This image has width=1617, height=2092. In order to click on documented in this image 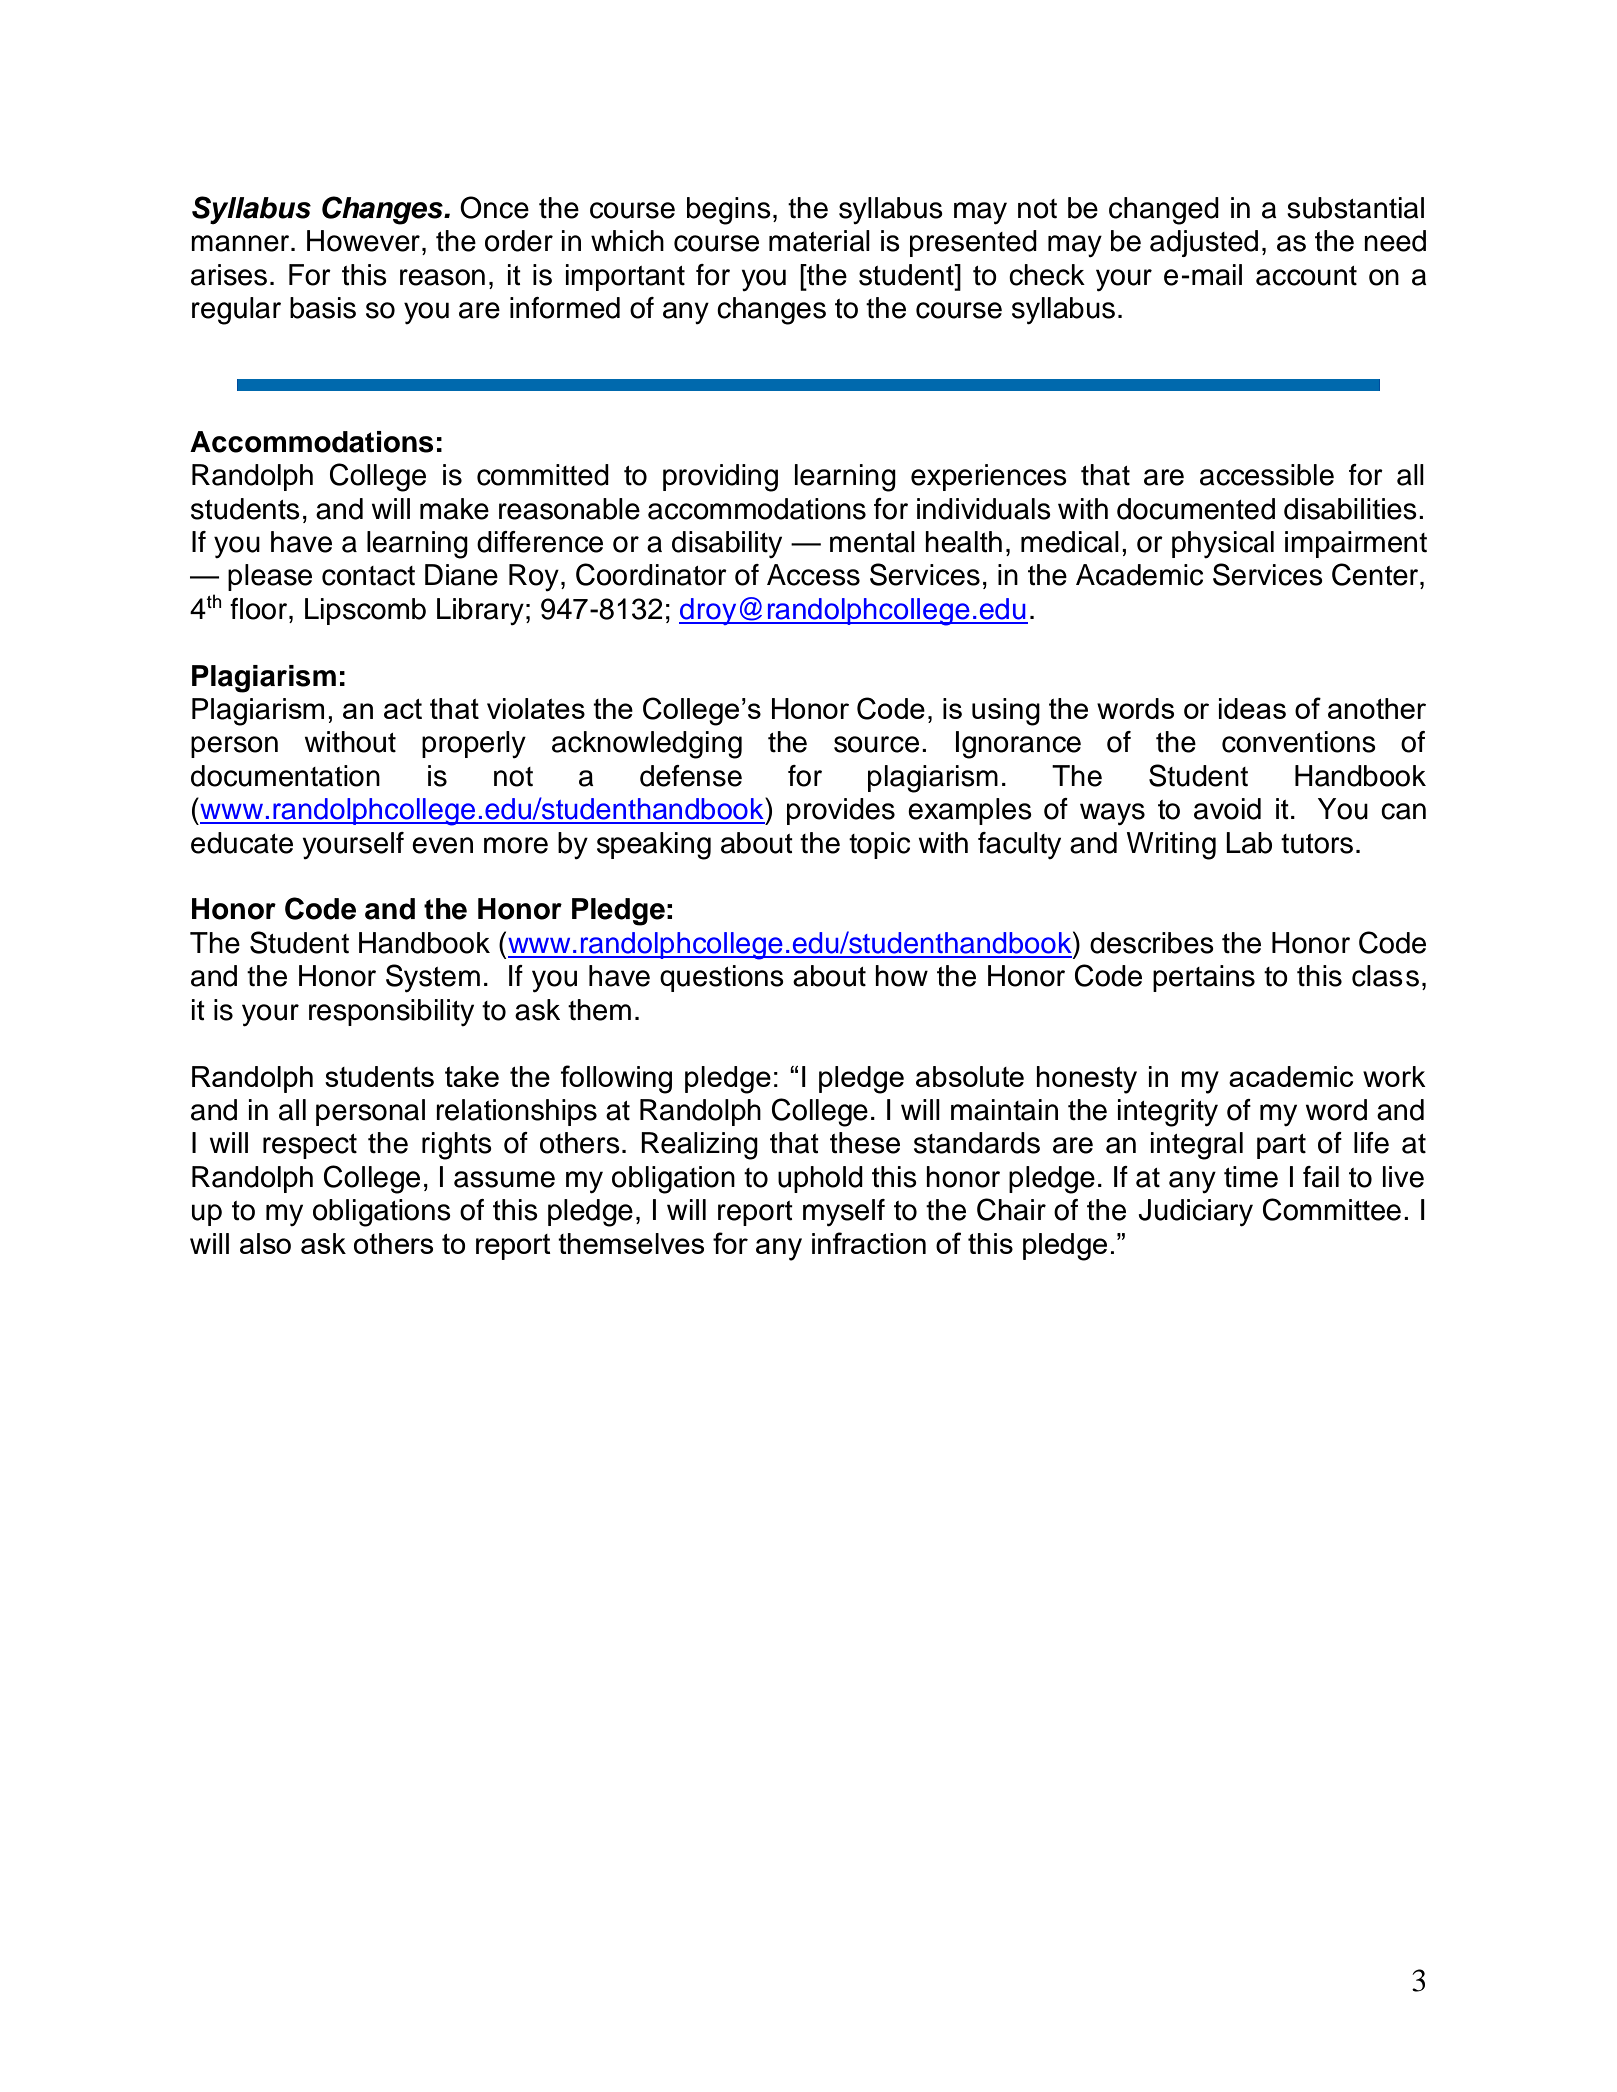, I will do `click(1196, 509)`.
